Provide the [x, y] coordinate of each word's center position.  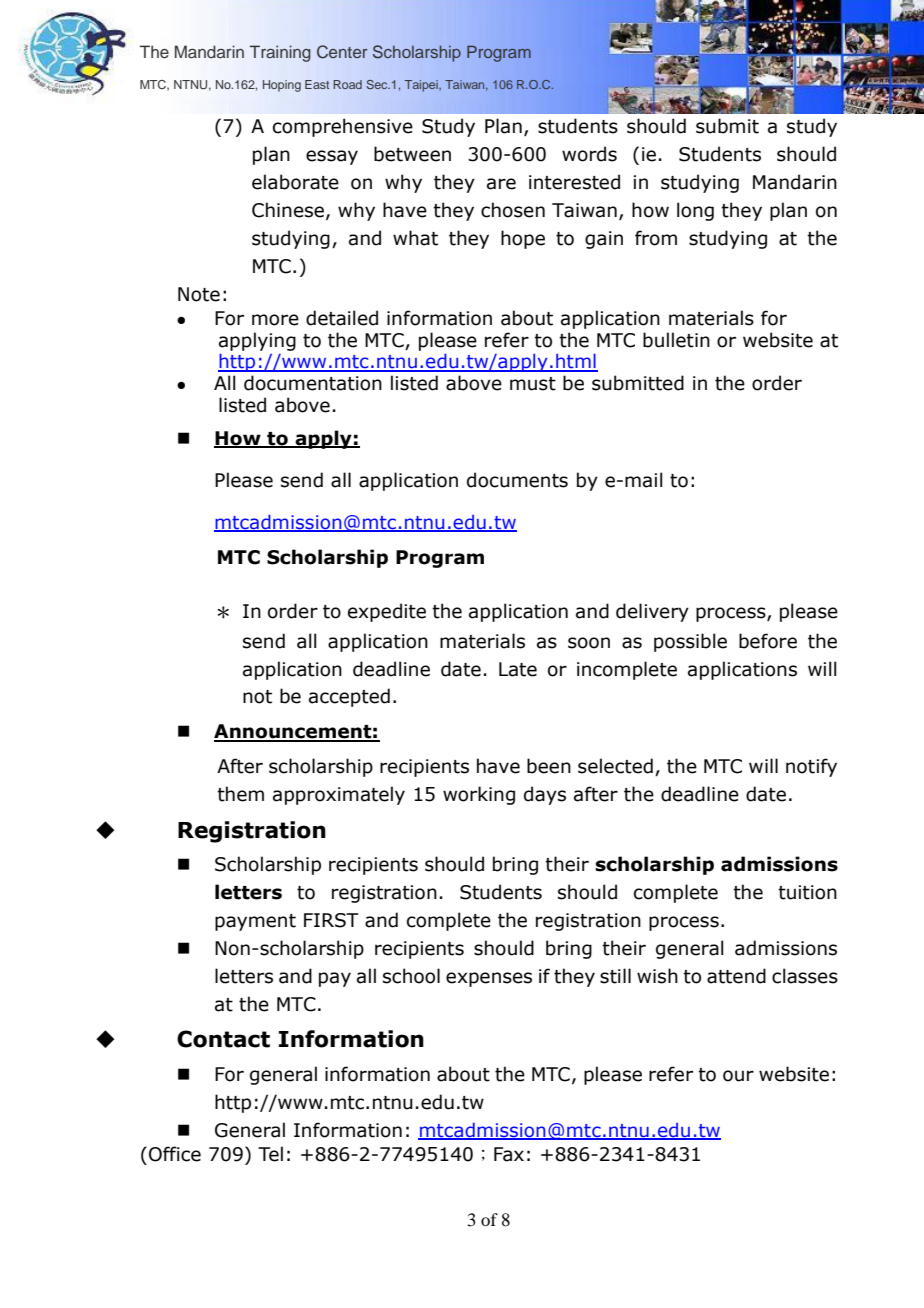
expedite [387, 612]
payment [255, 922]
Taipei [422, 86]
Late [518, 669]
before [768, 641]
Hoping [282, 86]
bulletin [676, 340]
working [479, 795]
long [695, 211]
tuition [807, 892]
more [275, 320]
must [533, 384]
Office [175, 1154]
